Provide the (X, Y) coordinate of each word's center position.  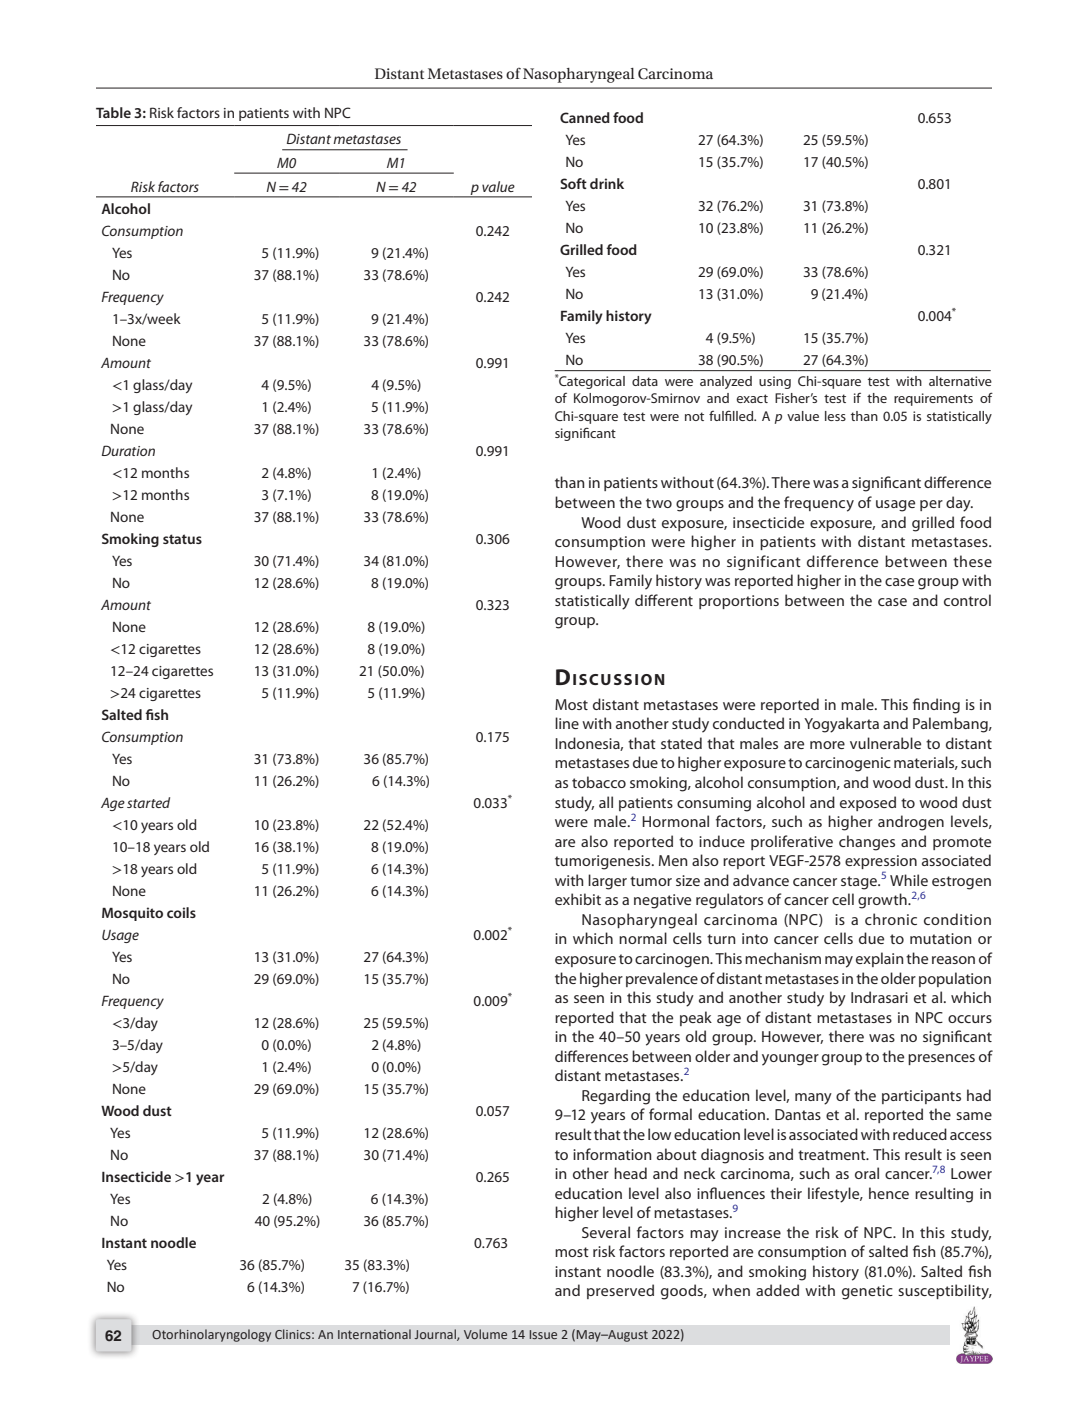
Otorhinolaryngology (211, 1335)
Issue (543, 1334)
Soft (573, 183)
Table (113, 112)
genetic (867, 1292)
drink (607, 183)
